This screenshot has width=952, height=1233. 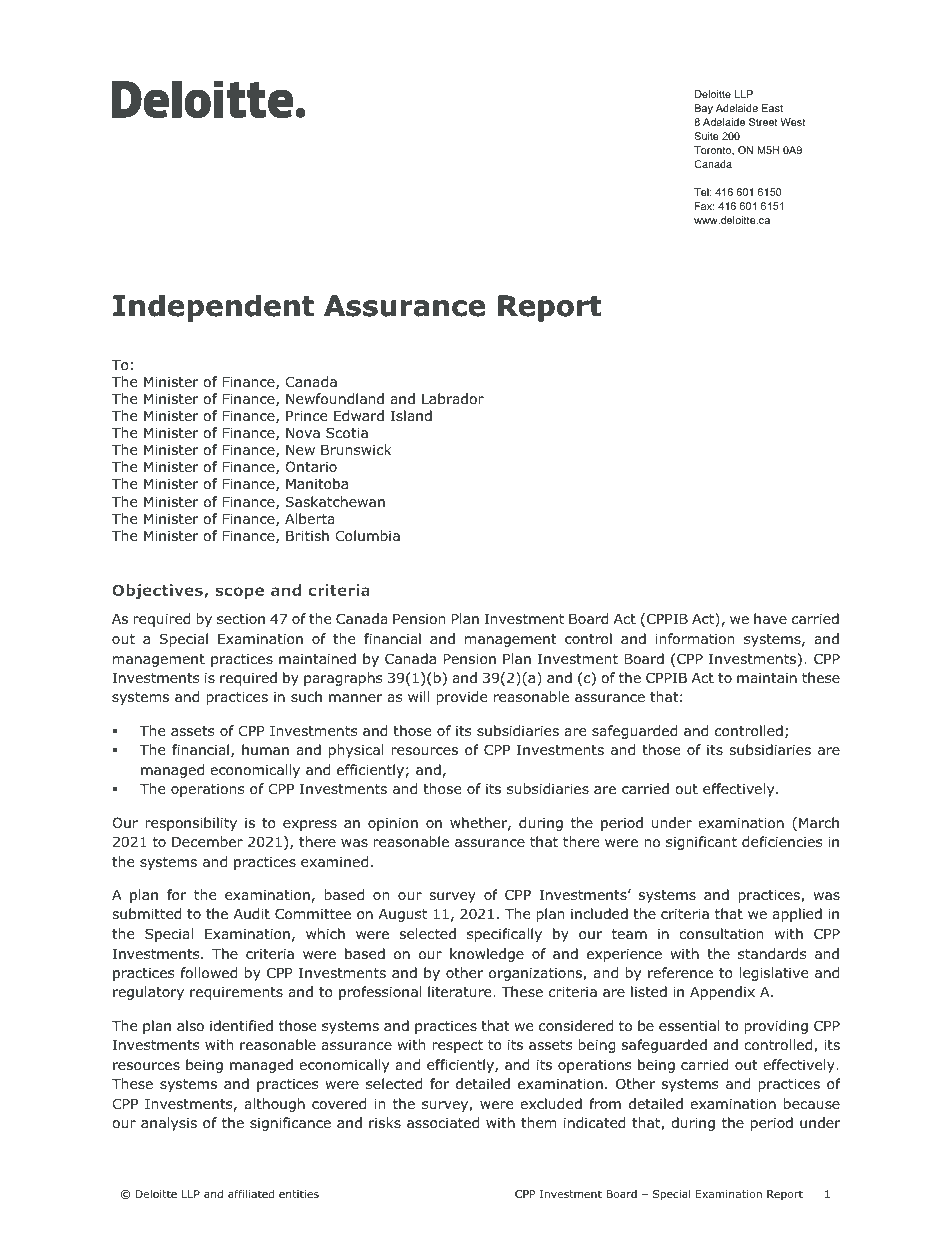 I want to click on because, so click(x=812, y=1103).
